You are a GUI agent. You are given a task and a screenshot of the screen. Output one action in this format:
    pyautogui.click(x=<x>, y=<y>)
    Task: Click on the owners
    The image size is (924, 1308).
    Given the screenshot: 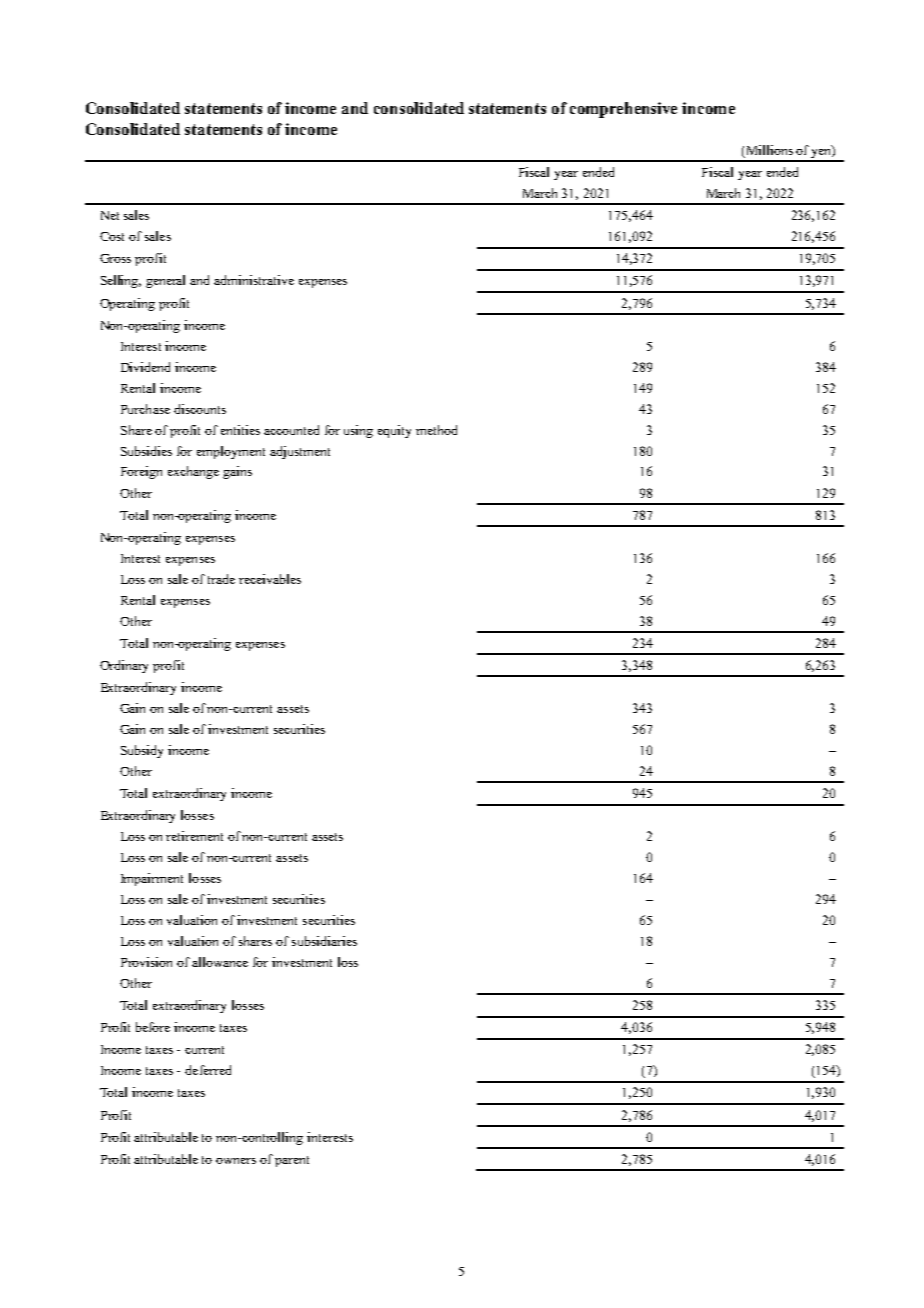 What is the action you would take?
    pyautogui.click(x=236, y=1161)
